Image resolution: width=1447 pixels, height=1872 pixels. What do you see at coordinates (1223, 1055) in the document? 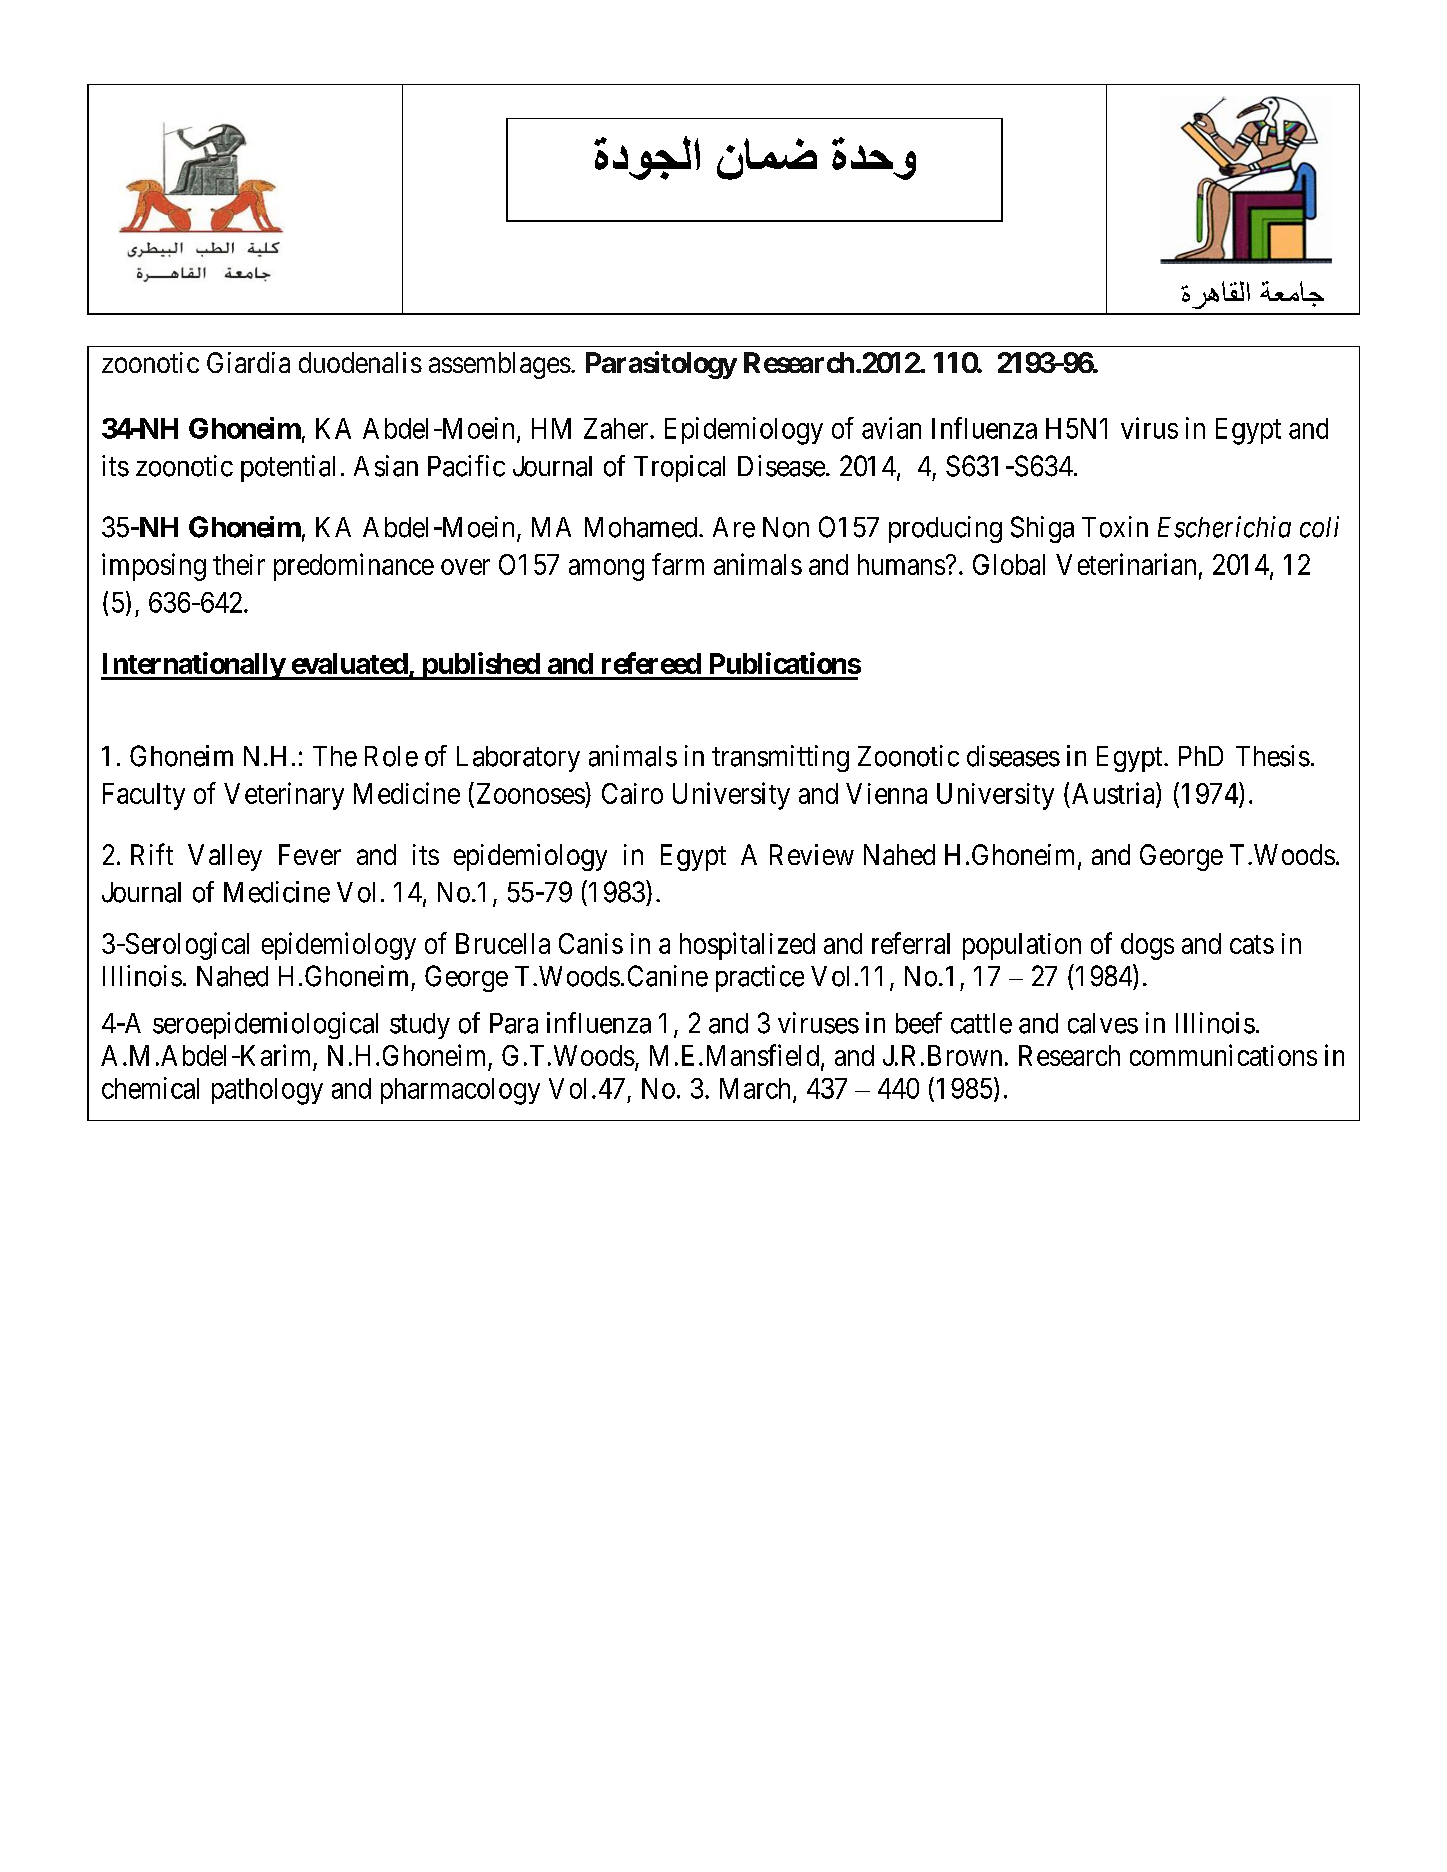
I see `communications` at bounding box center [1223, 1055].
